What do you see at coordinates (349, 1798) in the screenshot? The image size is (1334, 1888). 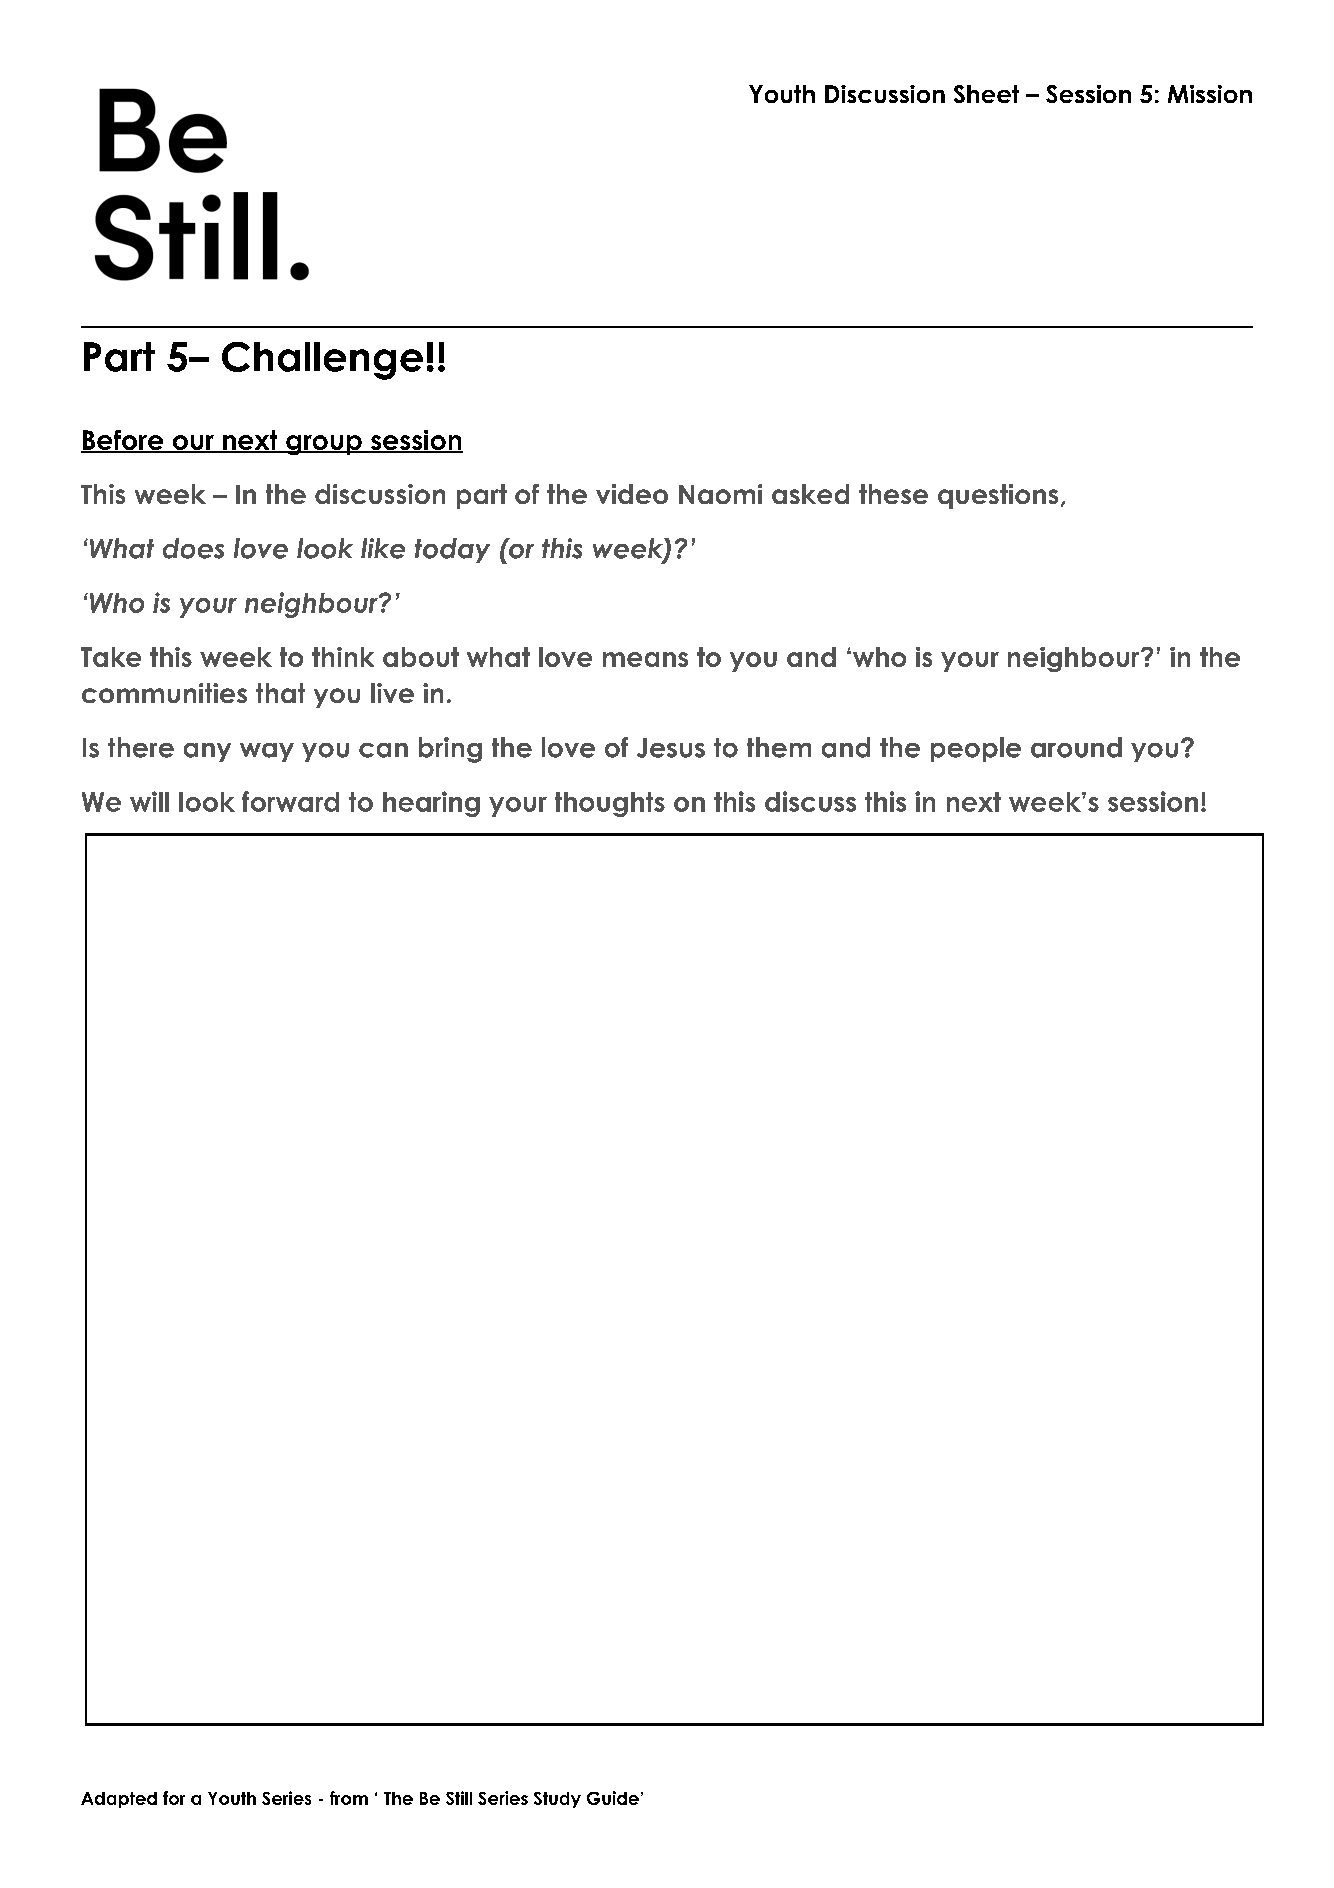 I see `from` at bounding box center [349, 1798].
